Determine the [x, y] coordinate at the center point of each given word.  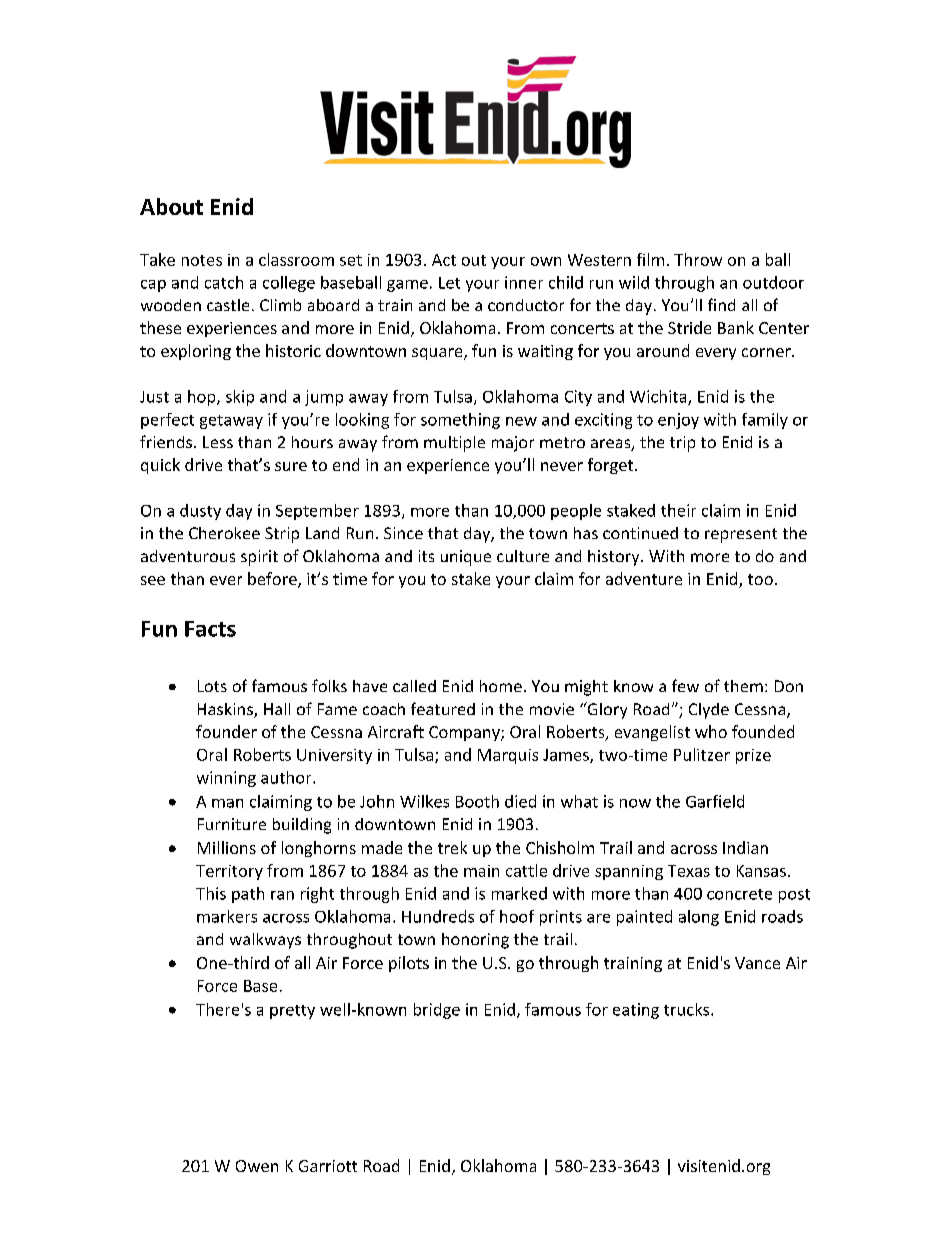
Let [449, 283]
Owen [257, 1166]
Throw [698, 259]
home [501, 686]
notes [202, 260]
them [743, 686]
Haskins [226, 710]
